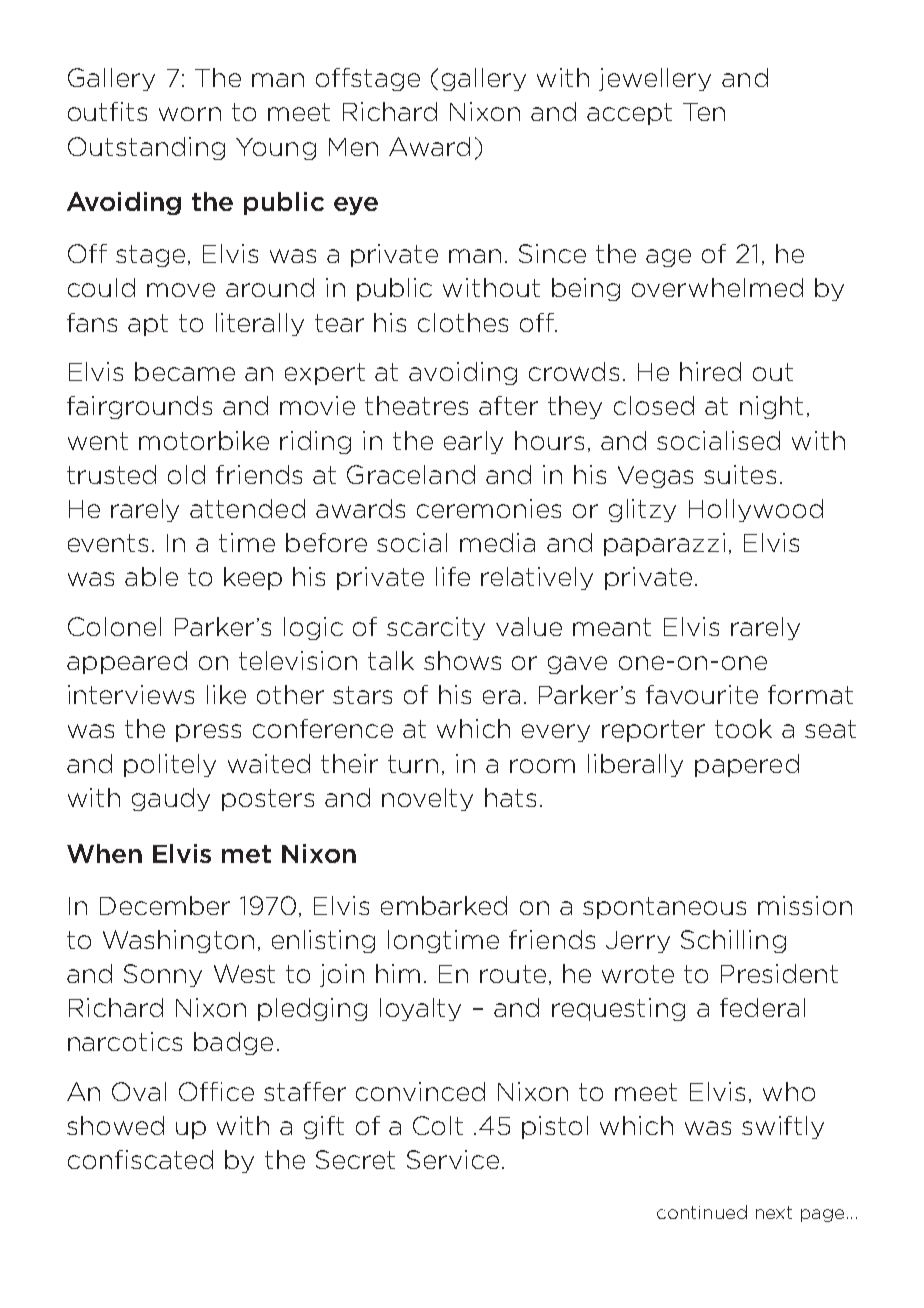 This screenshot has height=1308, width=924. What do you see at coordinates (140, 1159) in the screenshot?
I see `confiscated` at bounding box center [140, 1159].
